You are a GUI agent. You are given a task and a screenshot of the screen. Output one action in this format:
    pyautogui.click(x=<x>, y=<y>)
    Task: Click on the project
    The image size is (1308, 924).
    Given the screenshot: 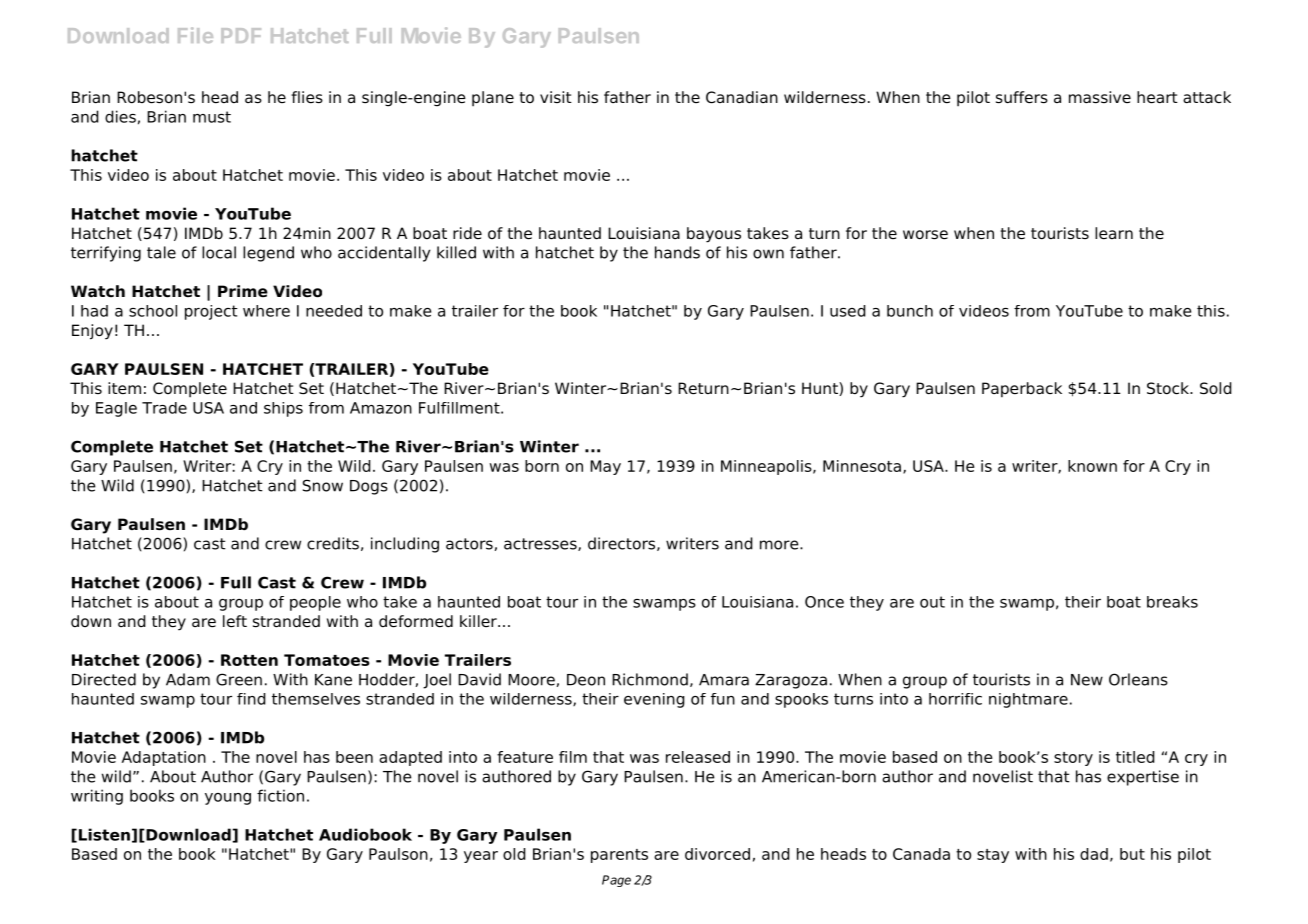 What is the action you would take?
    pyautogui.click(x=211, y=312)
